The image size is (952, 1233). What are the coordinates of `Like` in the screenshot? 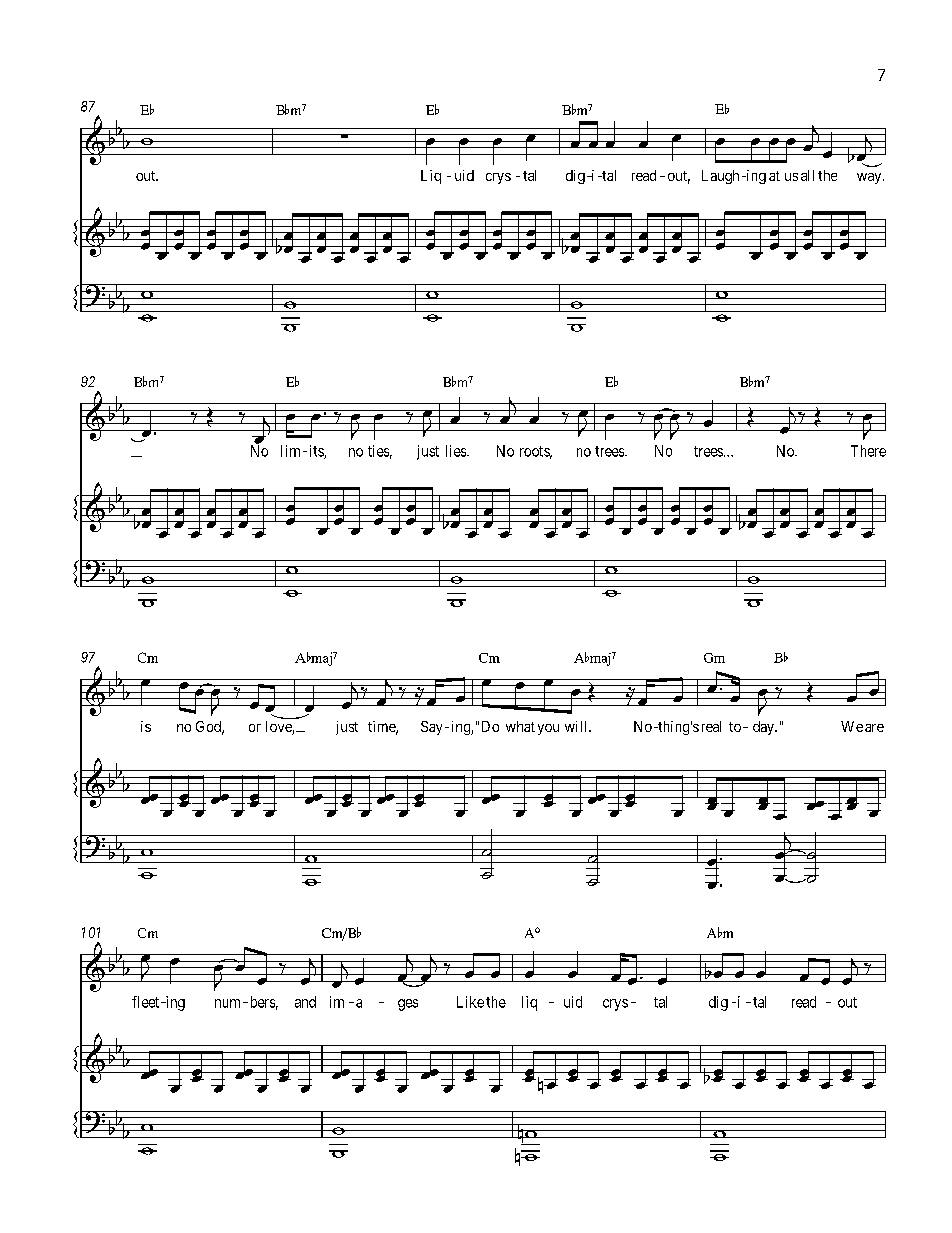 It's located at (470, 1002).
